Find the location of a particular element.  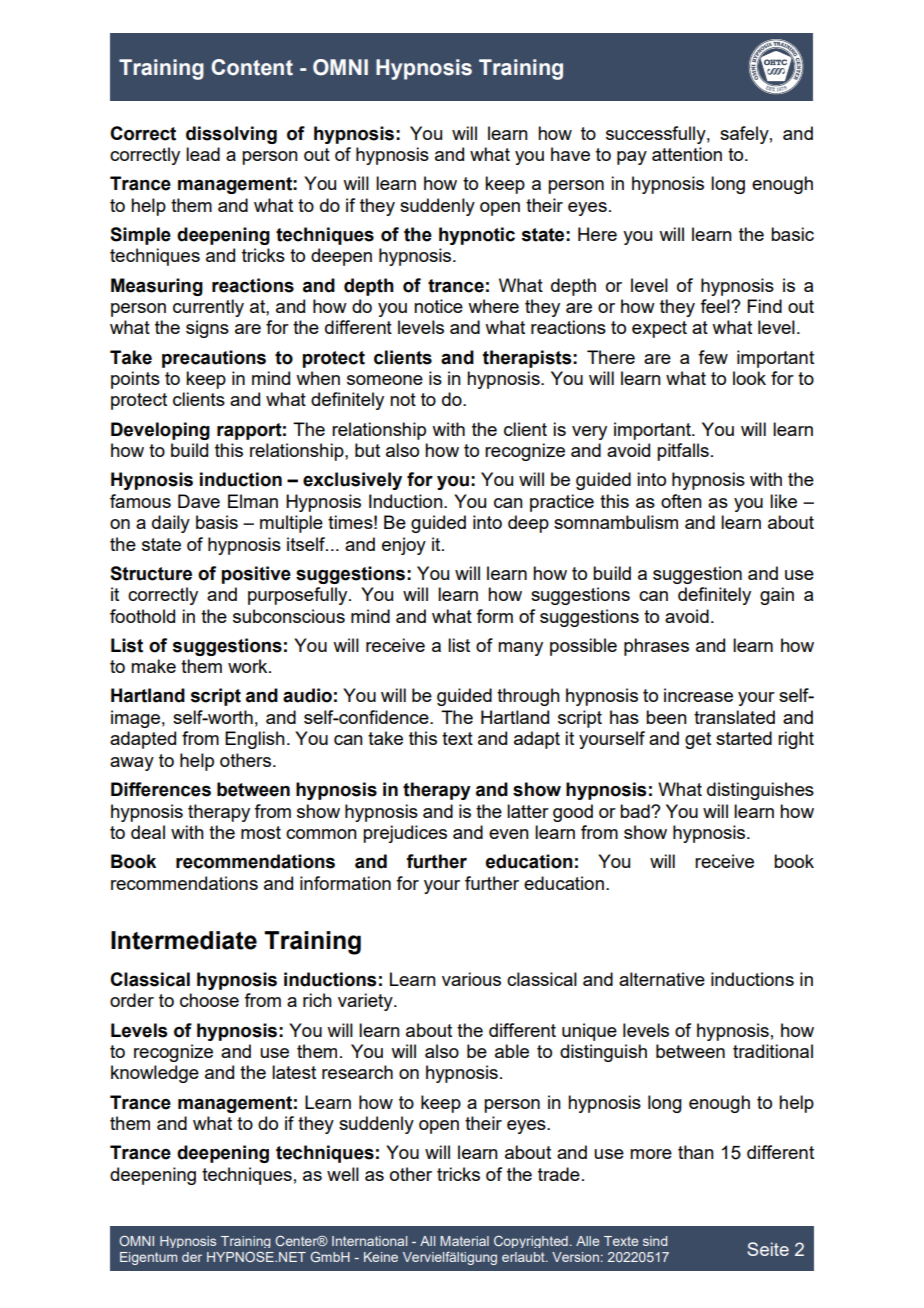

attention is located at coordinates (687, 154).
